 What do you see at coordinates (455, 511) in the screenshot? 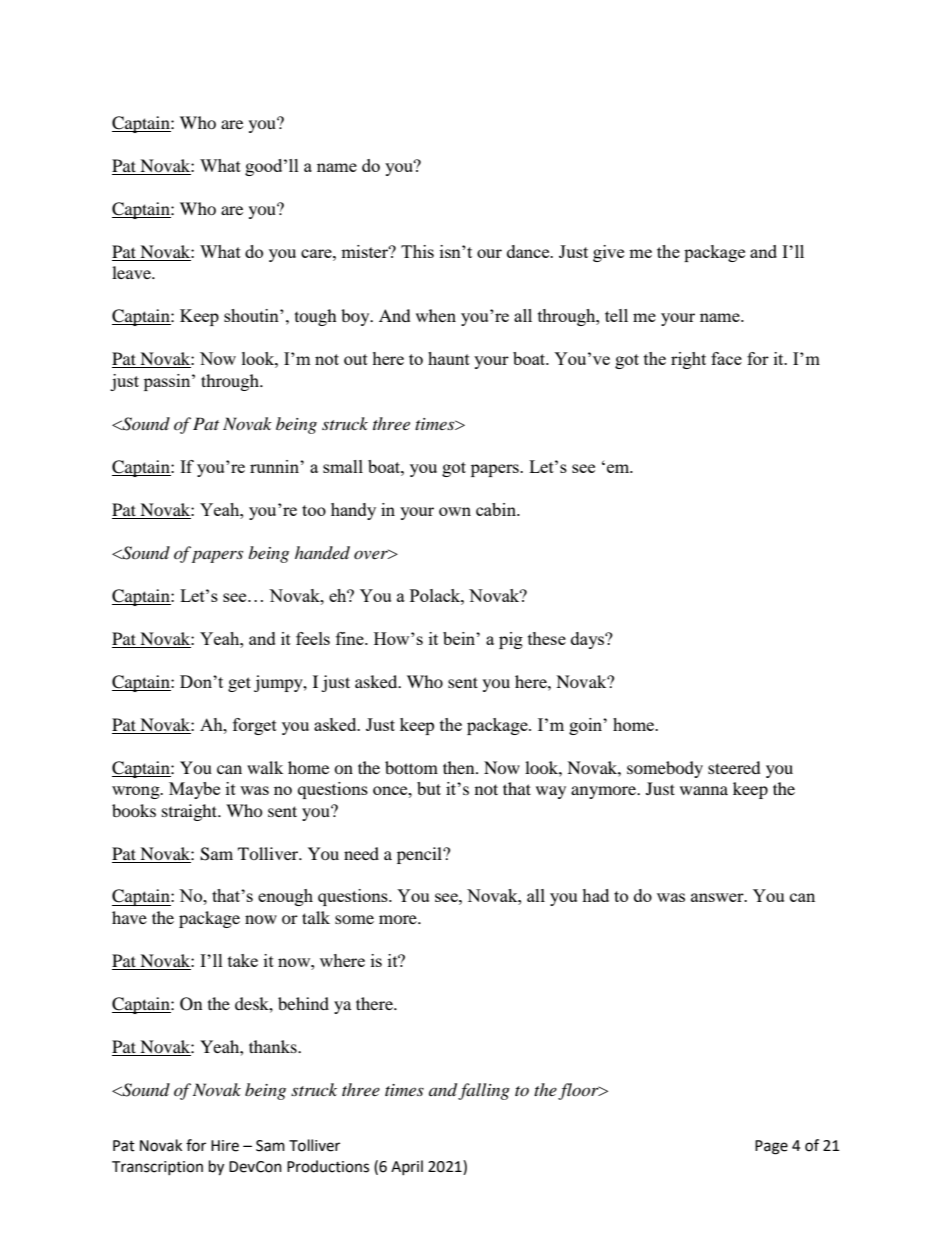
I see `own` at bounding box center [455, 511].
